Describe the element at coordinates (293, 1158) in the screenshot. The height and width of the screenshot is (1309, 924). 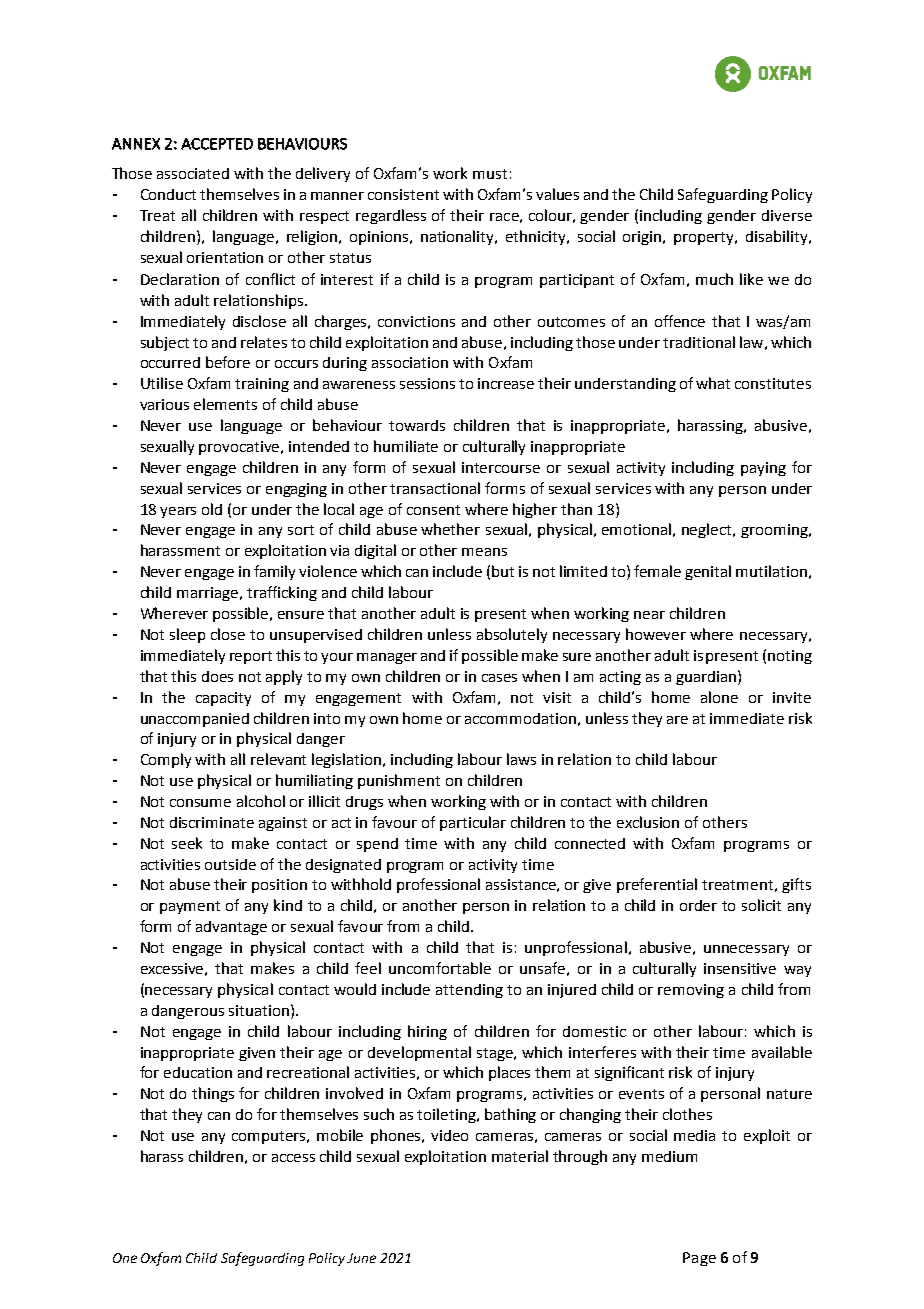
I see `access` at that location.
